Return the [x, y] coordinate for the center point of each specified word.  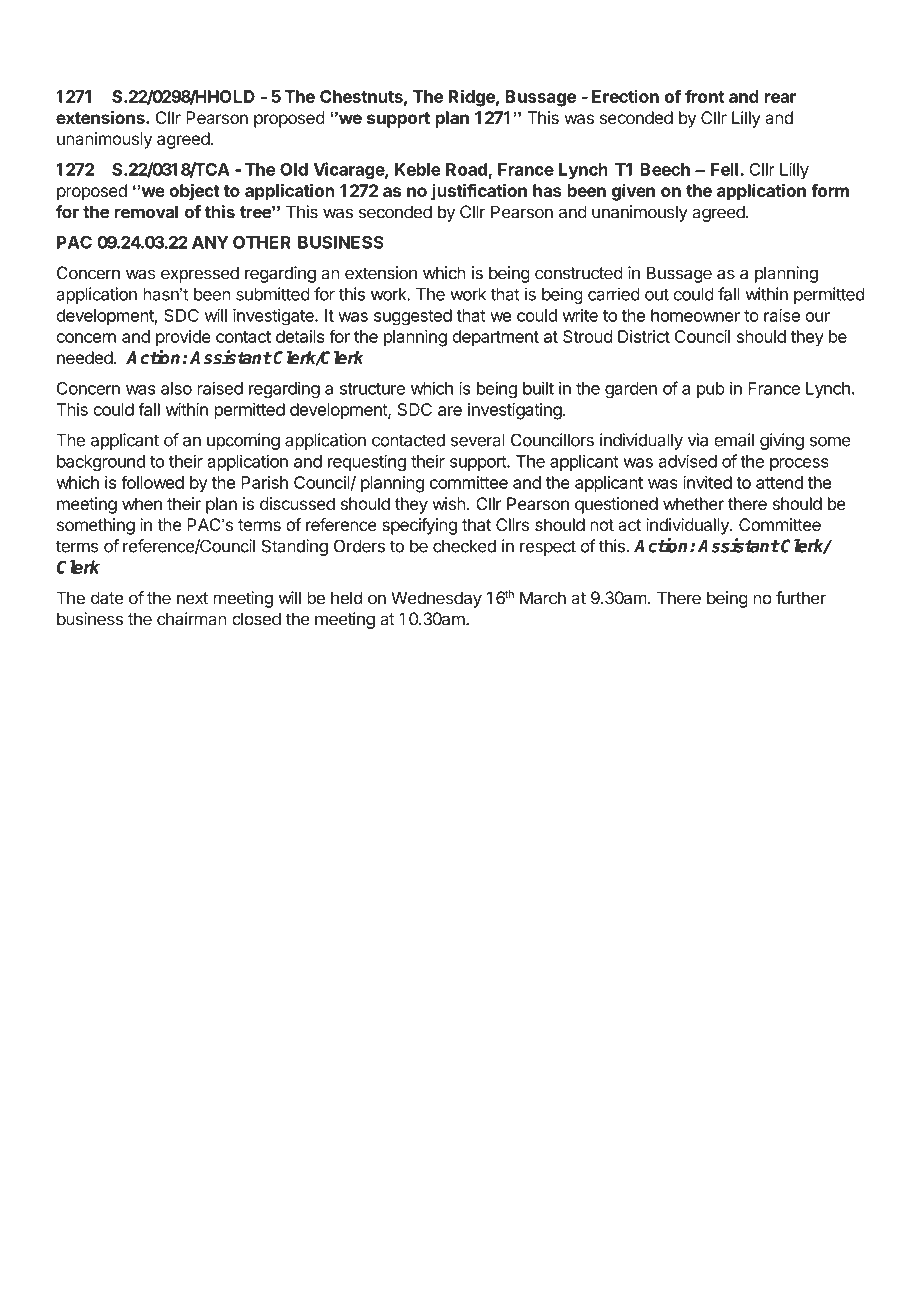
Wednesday [436, 599]
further [801, 598]
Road [466, 169]
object [194, 192]
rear [780, 98]
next [192, 598]
